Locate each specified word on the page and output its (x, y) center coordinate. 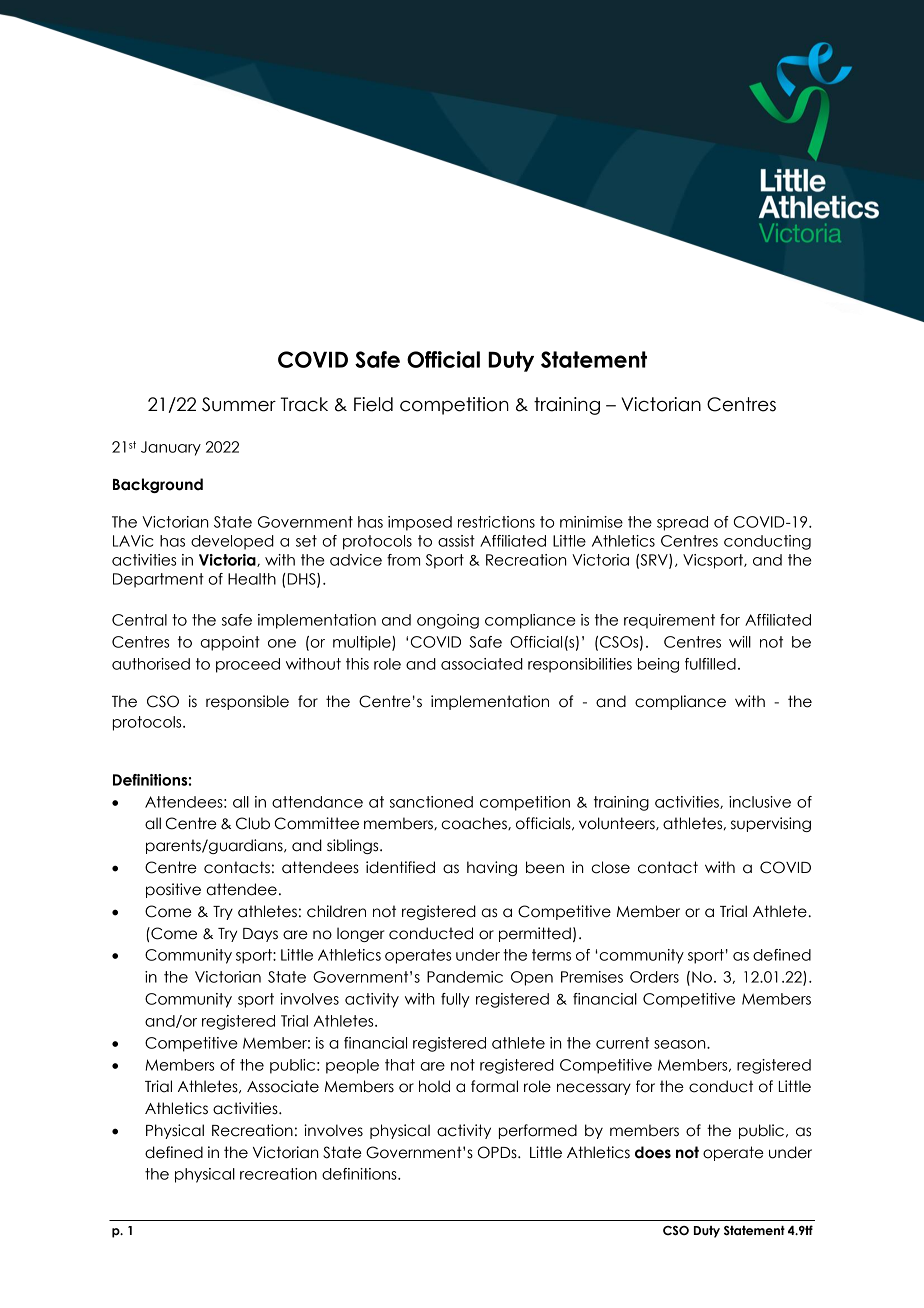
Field (373, 404)
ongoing (448, 621)
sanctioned (431, 802)
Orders (654, 977)
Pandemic (465, 977)
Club (253, 823)
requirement (669, 621)
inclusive (760, 802)
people (352, 1066)
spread (682, 523)
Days (260, 935)
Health (252, 579)
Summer (239, 404)
